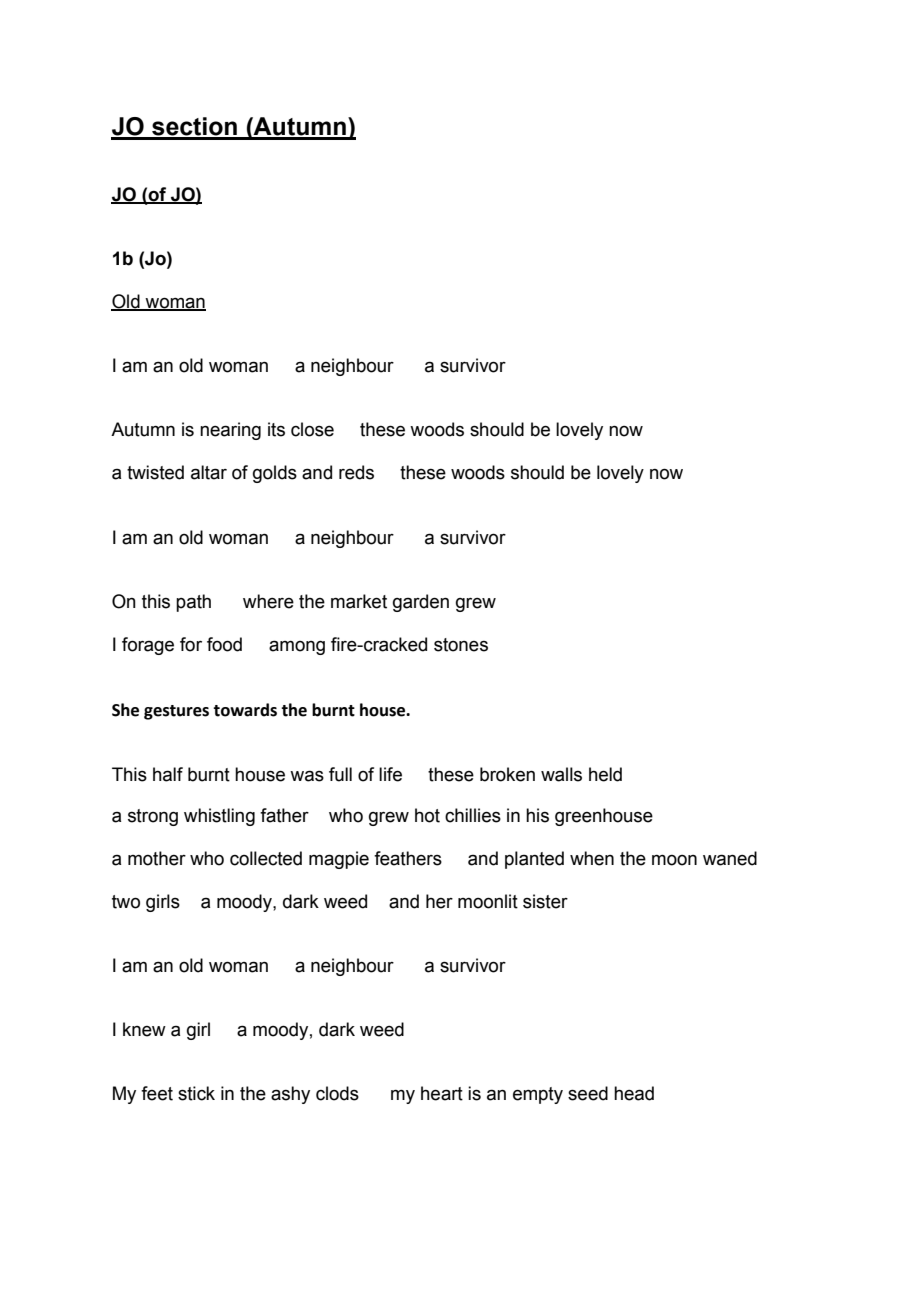 Image resolution: width=924 pixels, height=1308 pixels. What do you see at coordinates (605, 774) in the screenshot?
I see `held` at bounding box center [605, 774].
